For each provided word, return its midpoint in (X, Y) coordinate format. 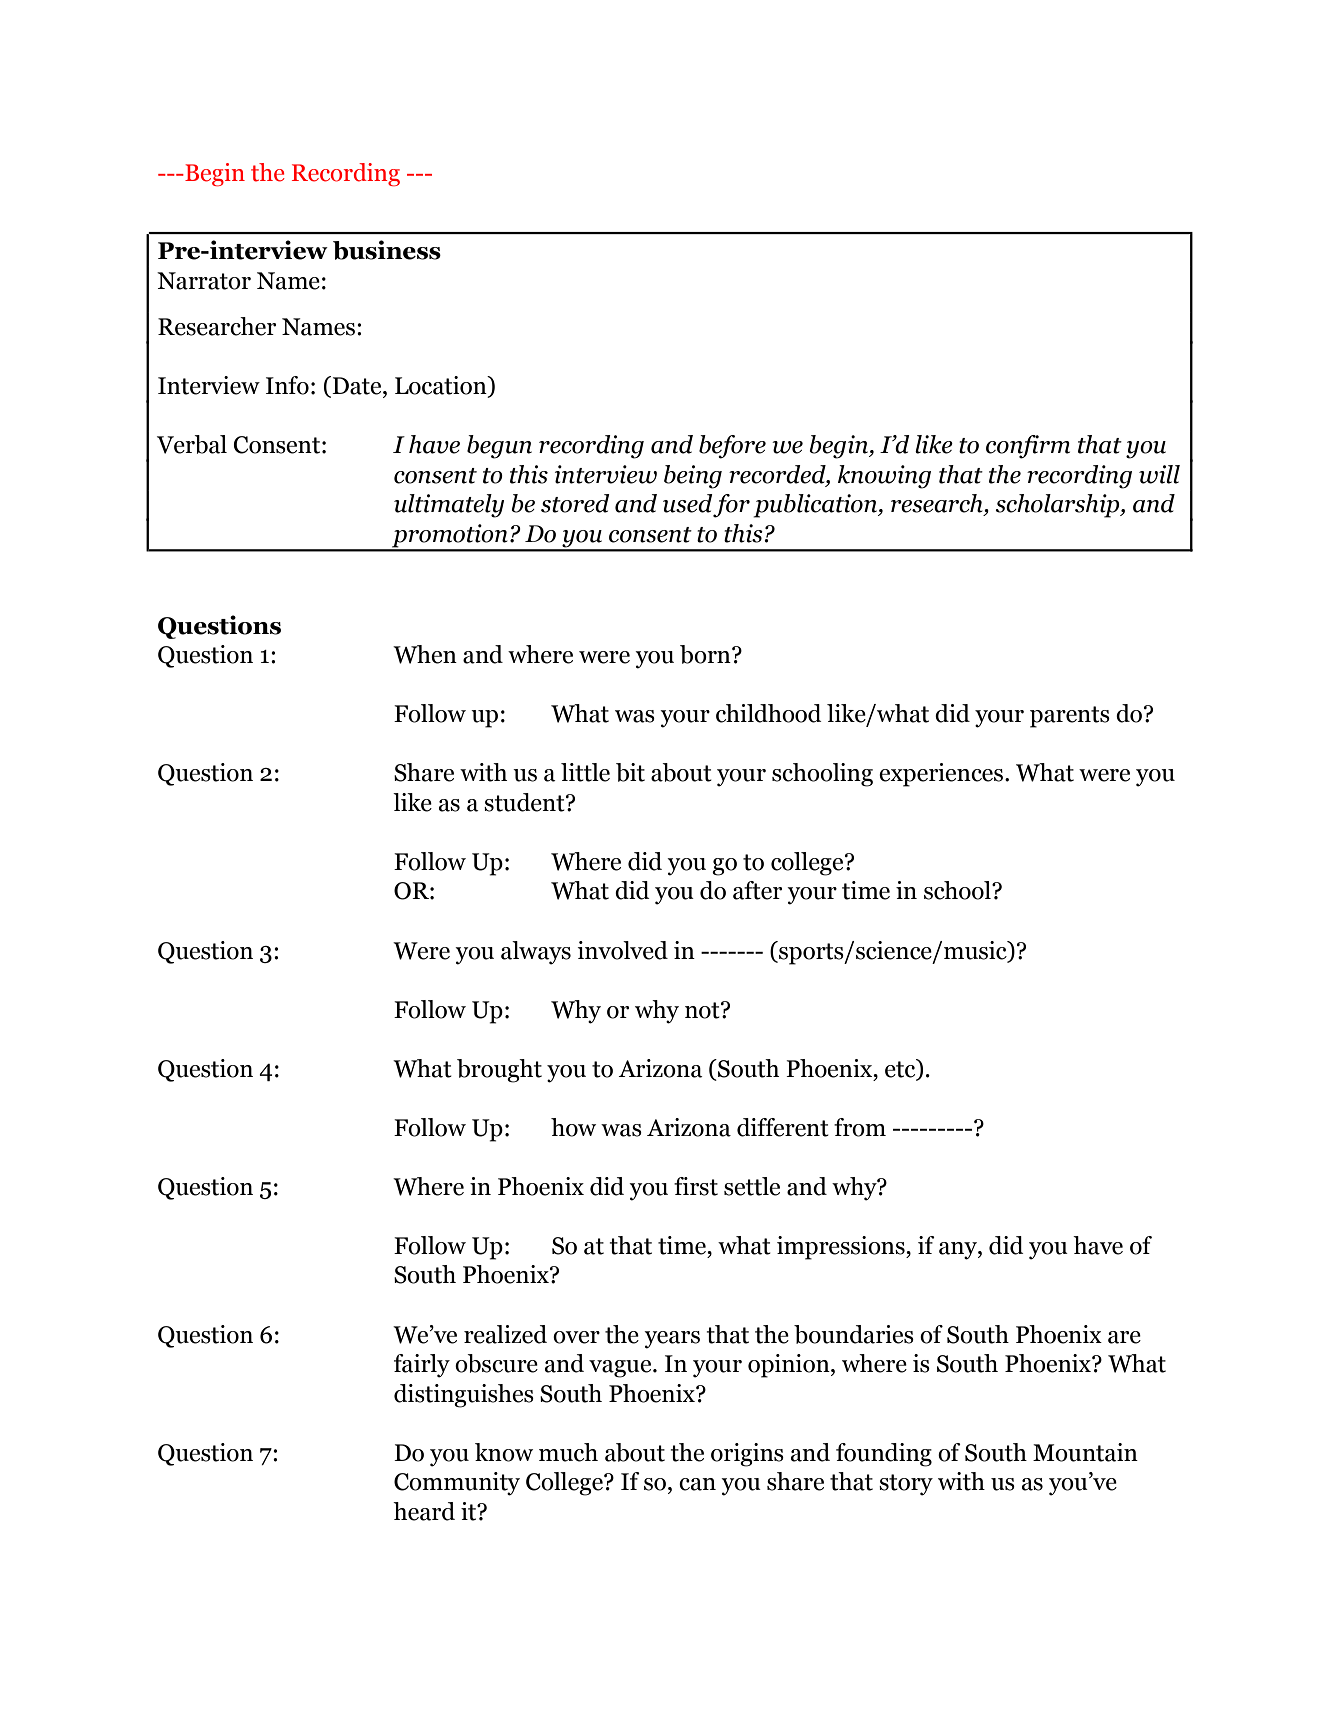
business (387, 250)
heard (424, 1511)
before (732, 447)
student (525, 802)
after (757, 890)
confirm (1028, 447)
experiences (942, 775)
